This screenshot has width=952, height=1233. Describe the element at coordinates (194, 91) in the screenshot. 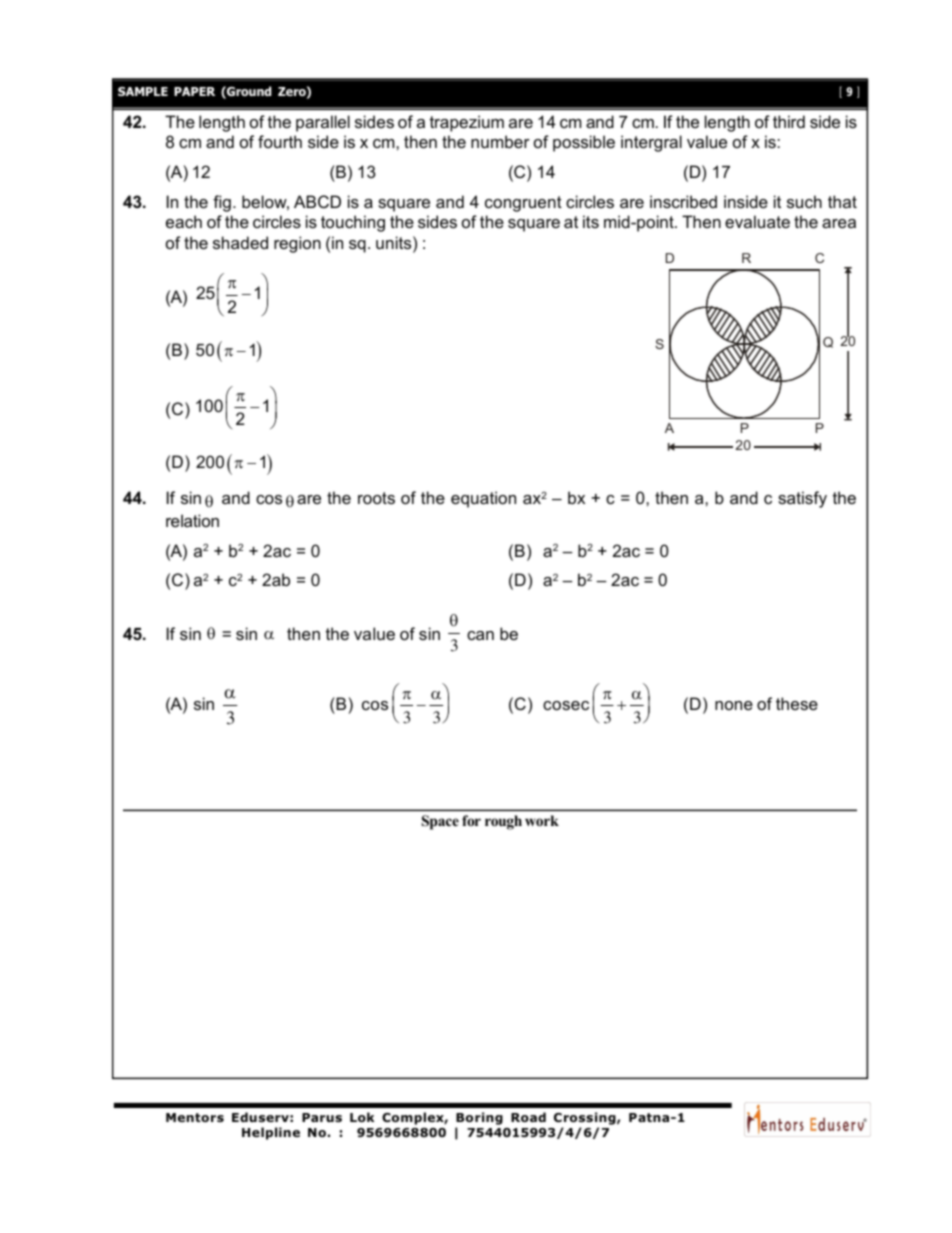

I see `PAPER` at that location.
